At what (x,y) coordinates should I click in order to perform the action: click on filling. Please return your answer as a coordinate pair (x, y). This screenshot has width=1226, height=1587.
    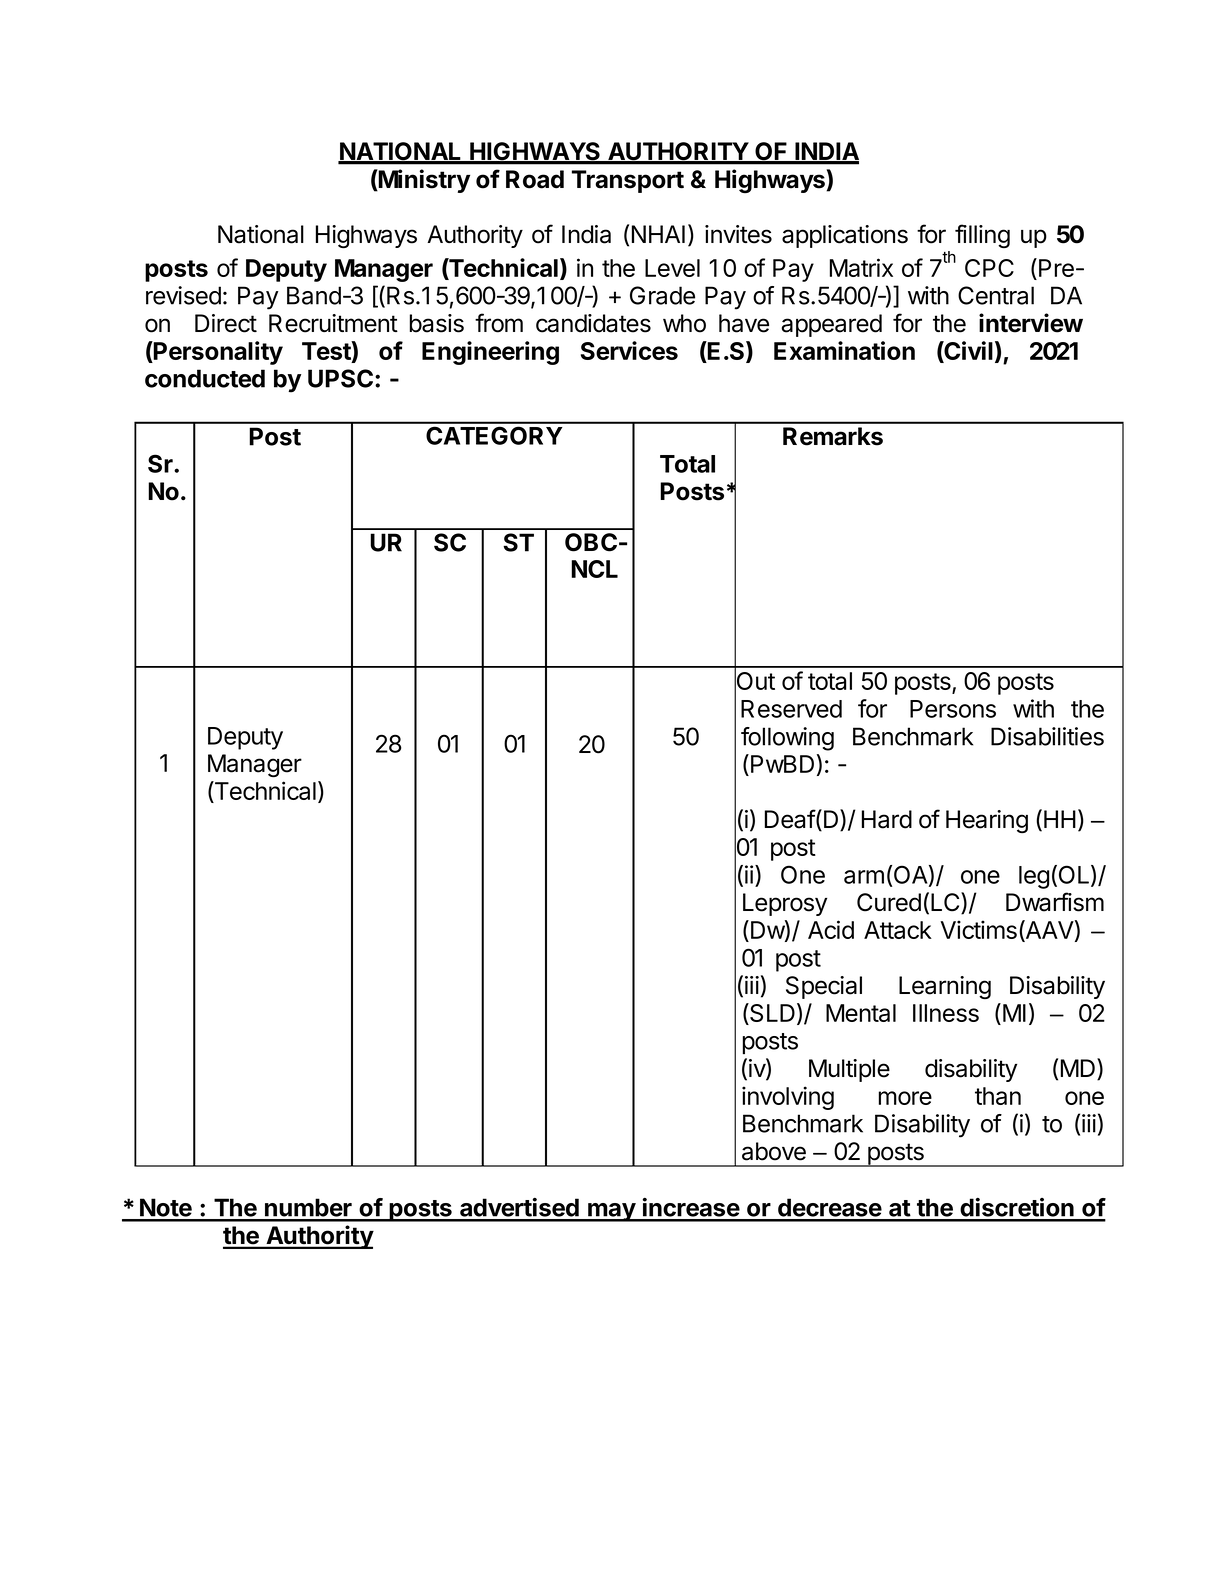
    Looking at the image, I should click on (982, 236).
